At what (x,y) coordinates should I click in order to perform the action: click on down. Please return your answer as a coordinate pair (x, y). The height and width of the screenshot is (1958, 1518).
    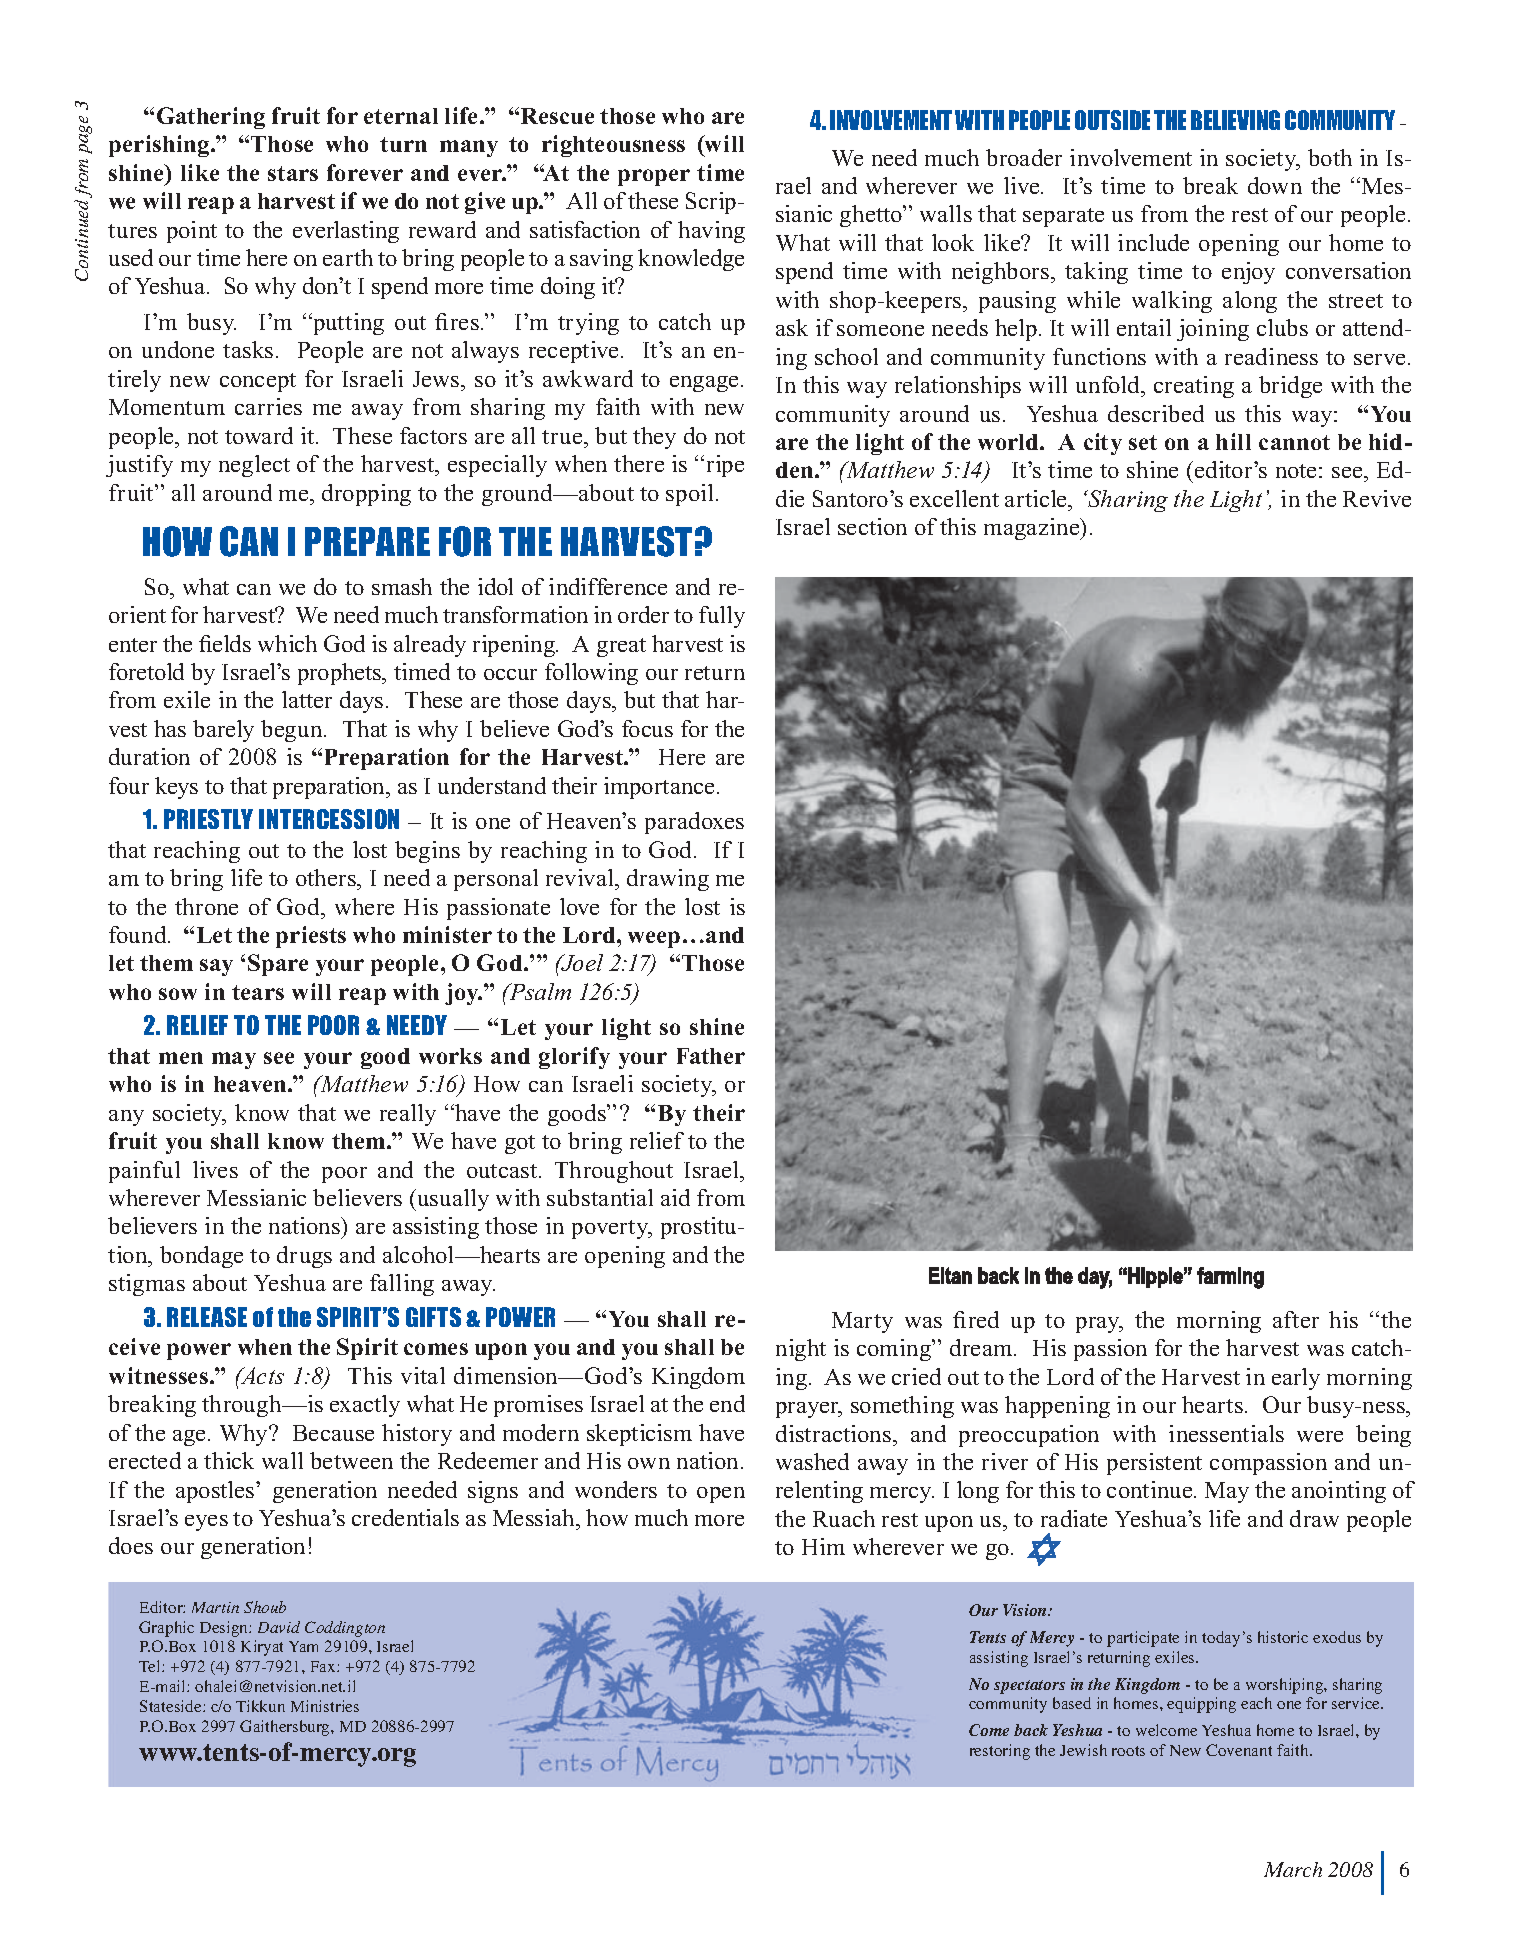
    Looking at the image, I should click on (1275, 185).
